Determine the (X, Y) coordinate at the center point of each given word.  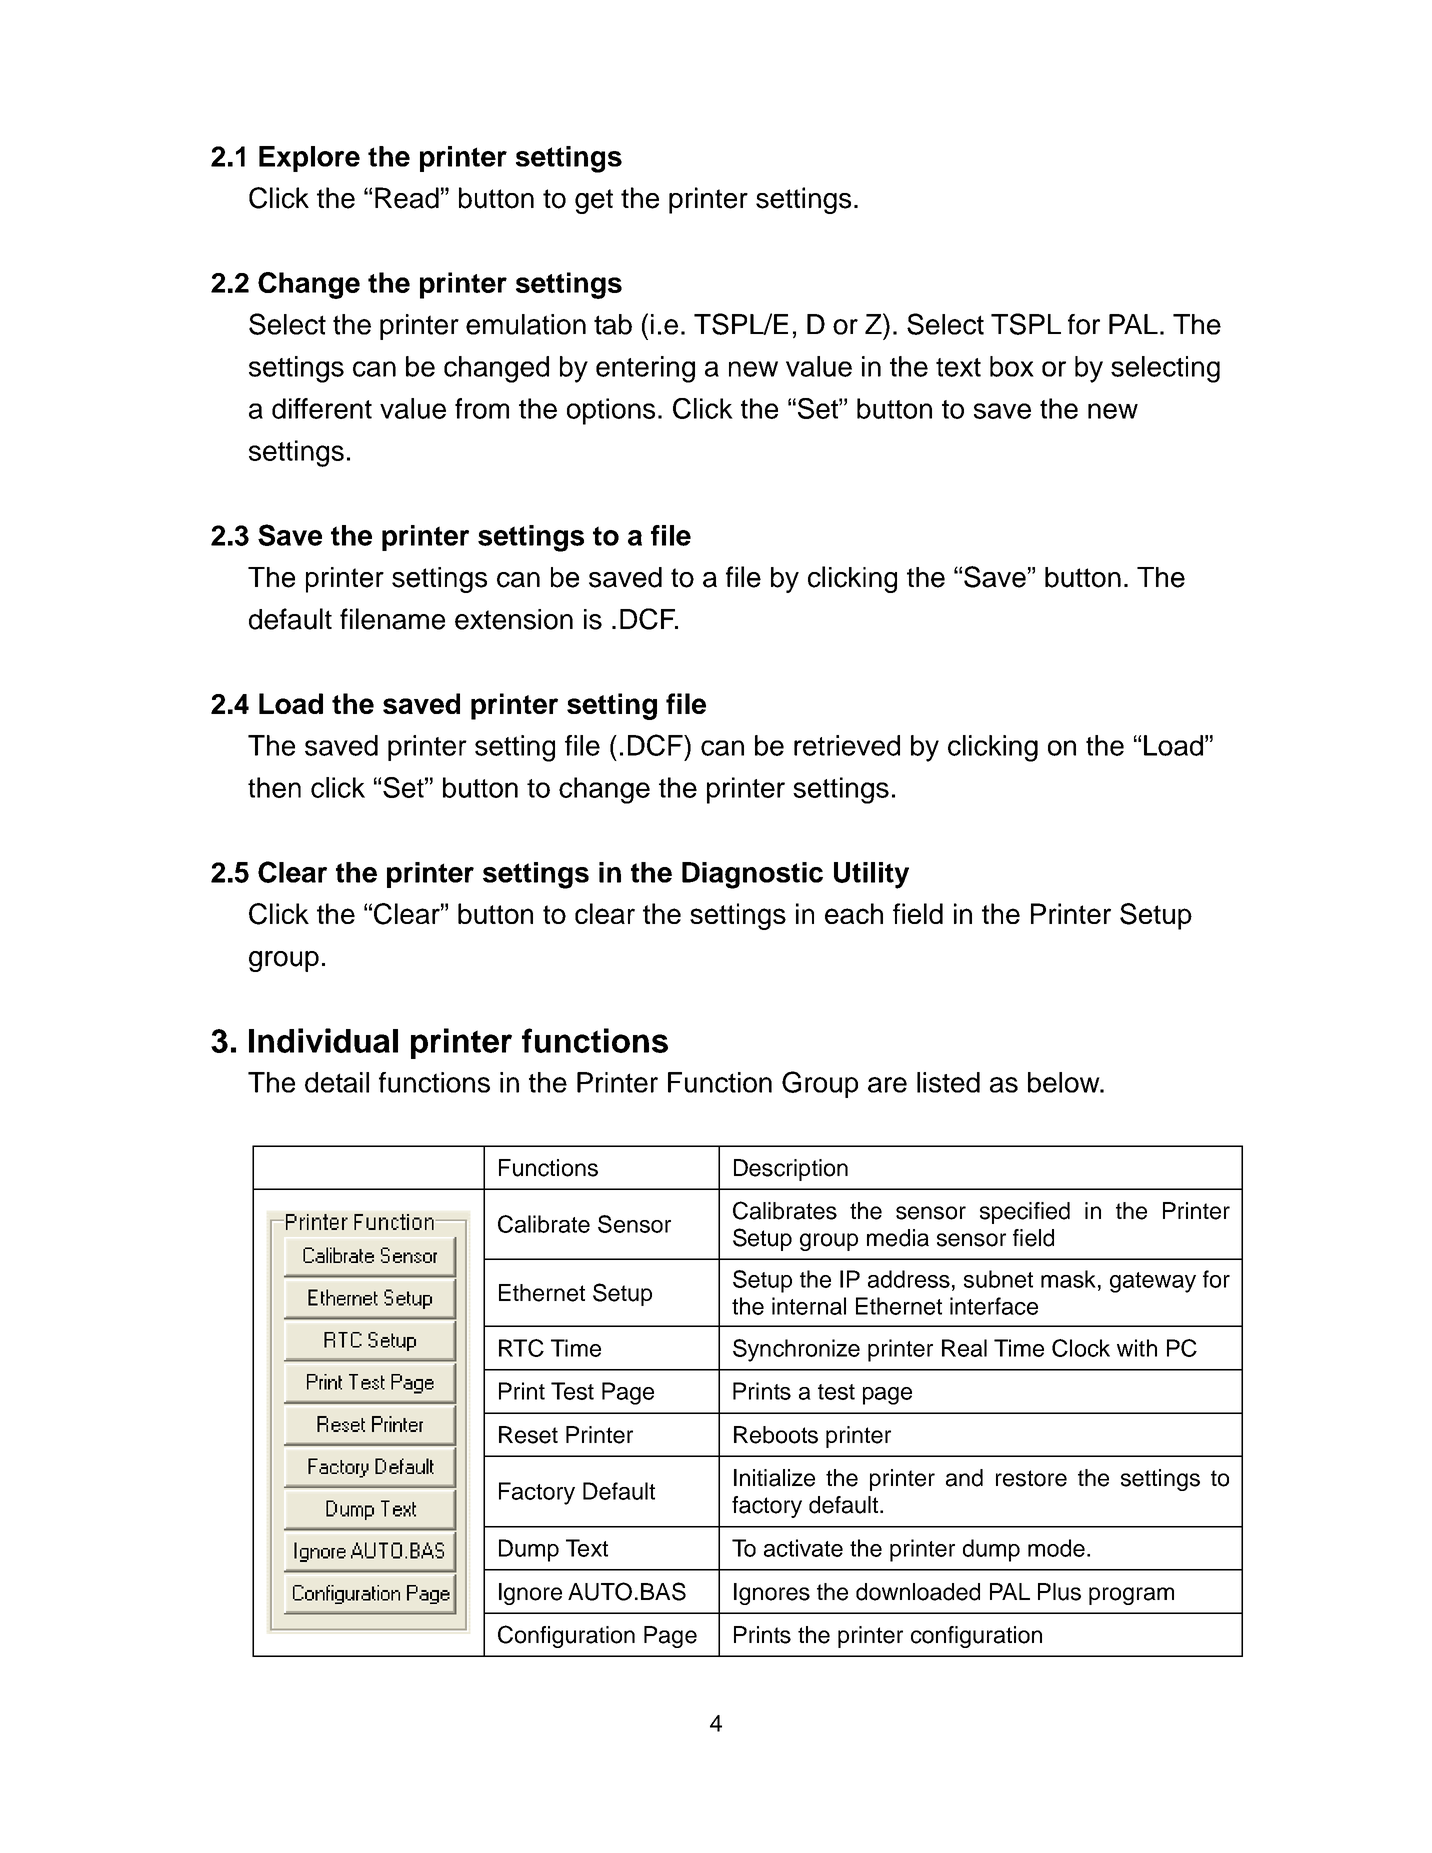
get (594, 201)
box (1012, 366)
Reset (528, 1435)
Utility (871, 875)
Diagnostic (752, 875)
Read (407, 198)
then (274, 787)
